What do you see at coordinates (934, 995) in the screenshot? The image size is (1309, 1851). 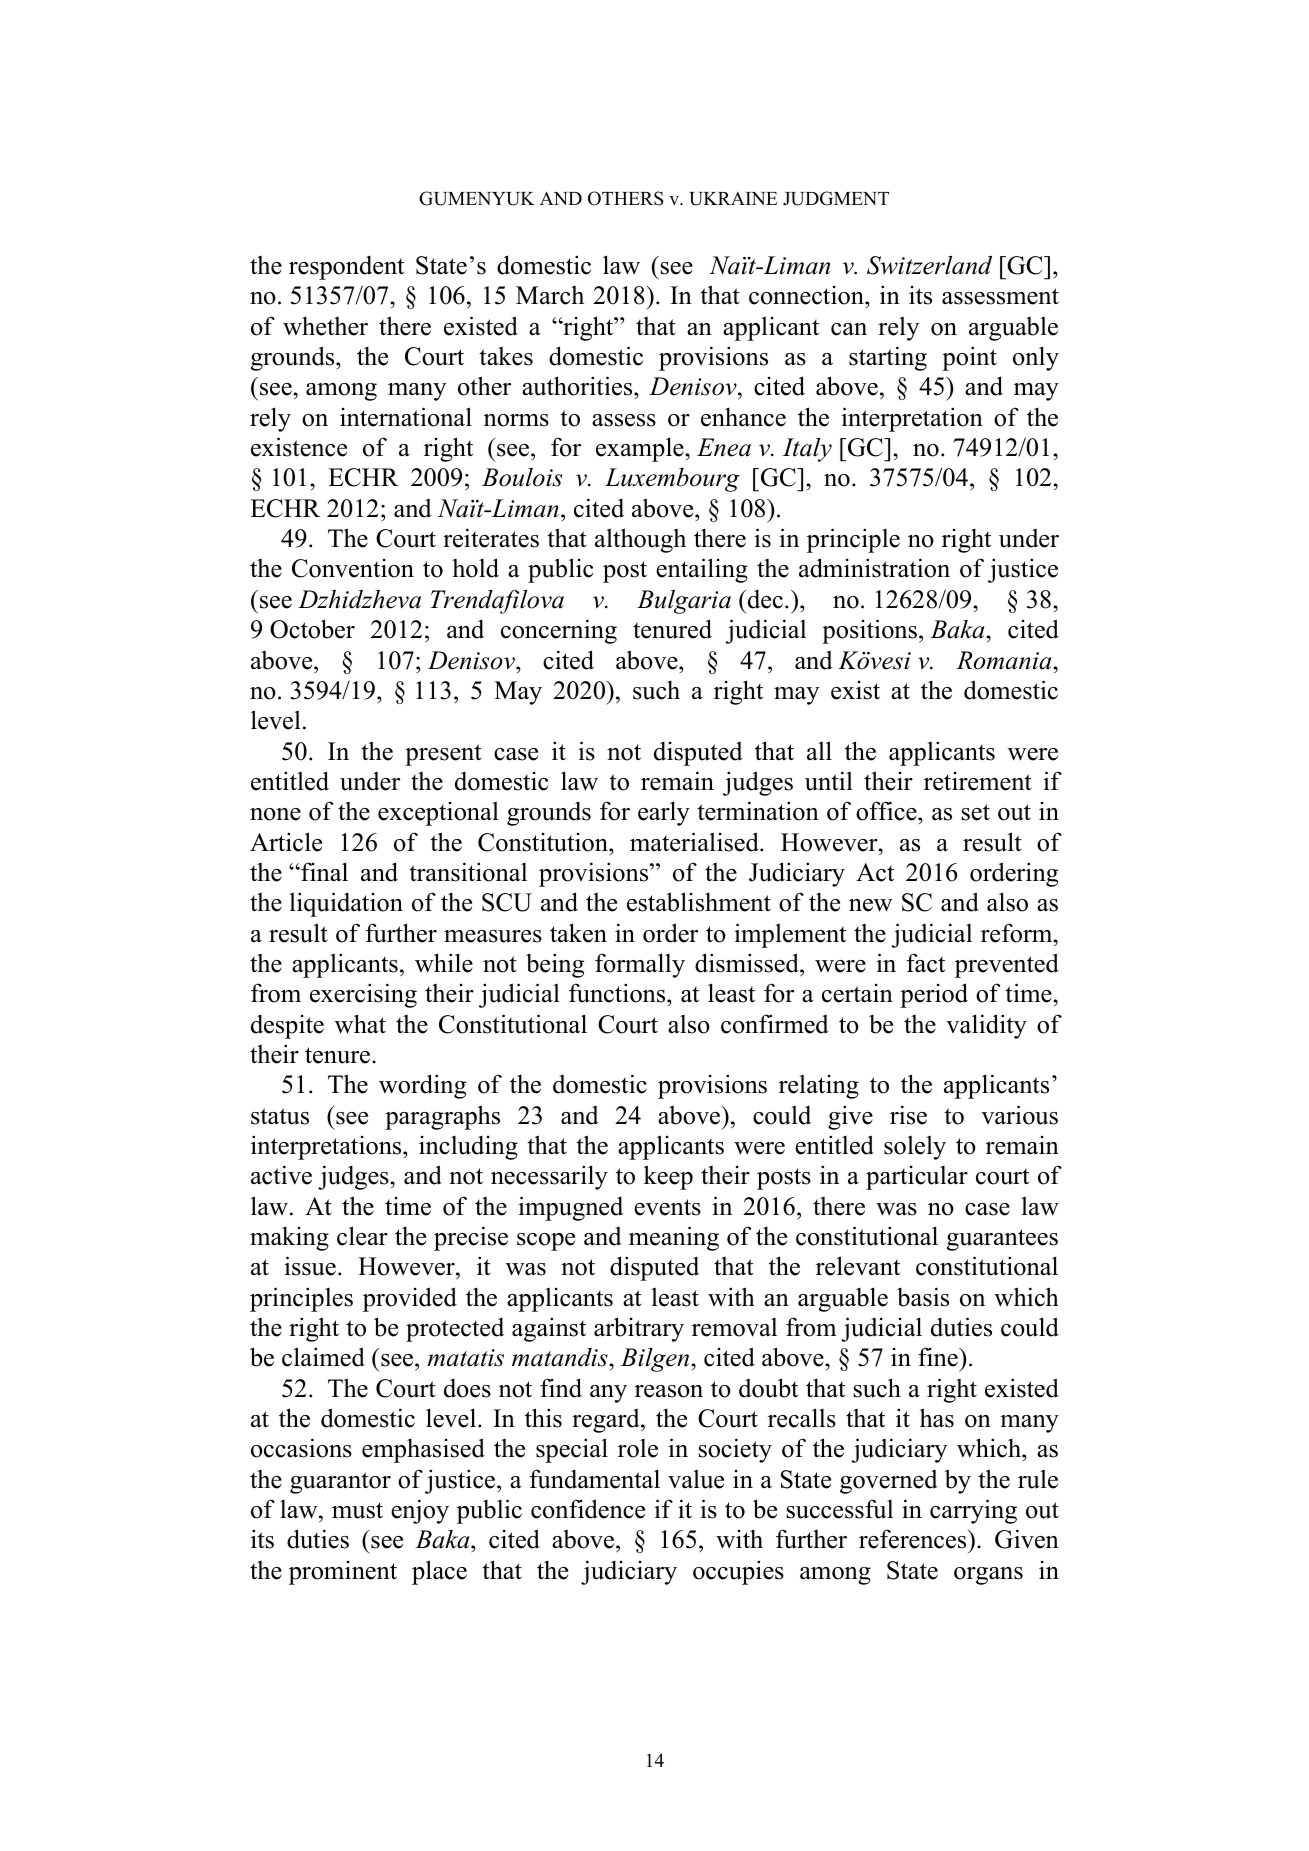 I see `period` at bounding box center [934, 995].
